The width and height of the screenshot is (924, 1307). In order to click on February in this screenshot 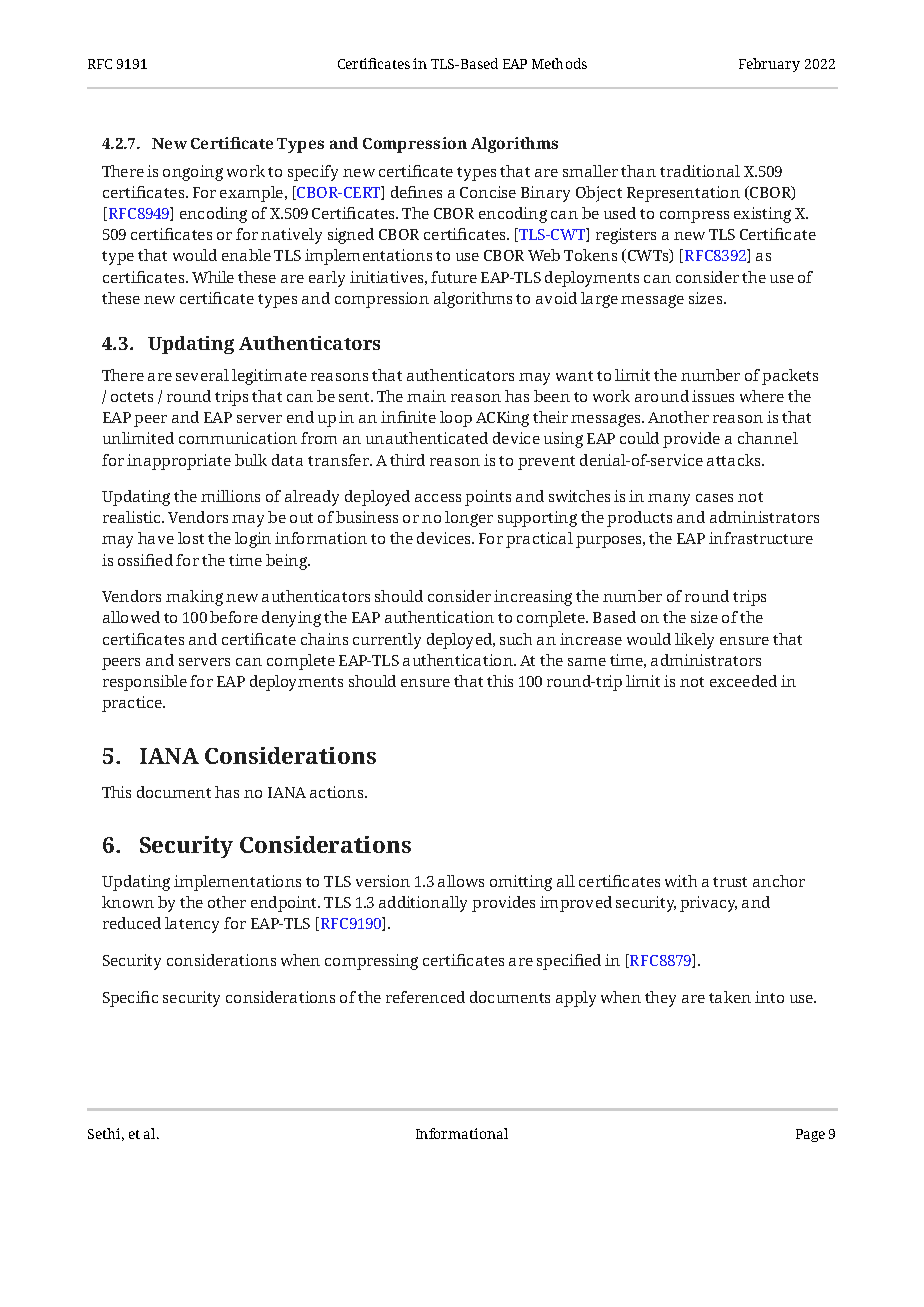, I will do `click(769, 65)`.
